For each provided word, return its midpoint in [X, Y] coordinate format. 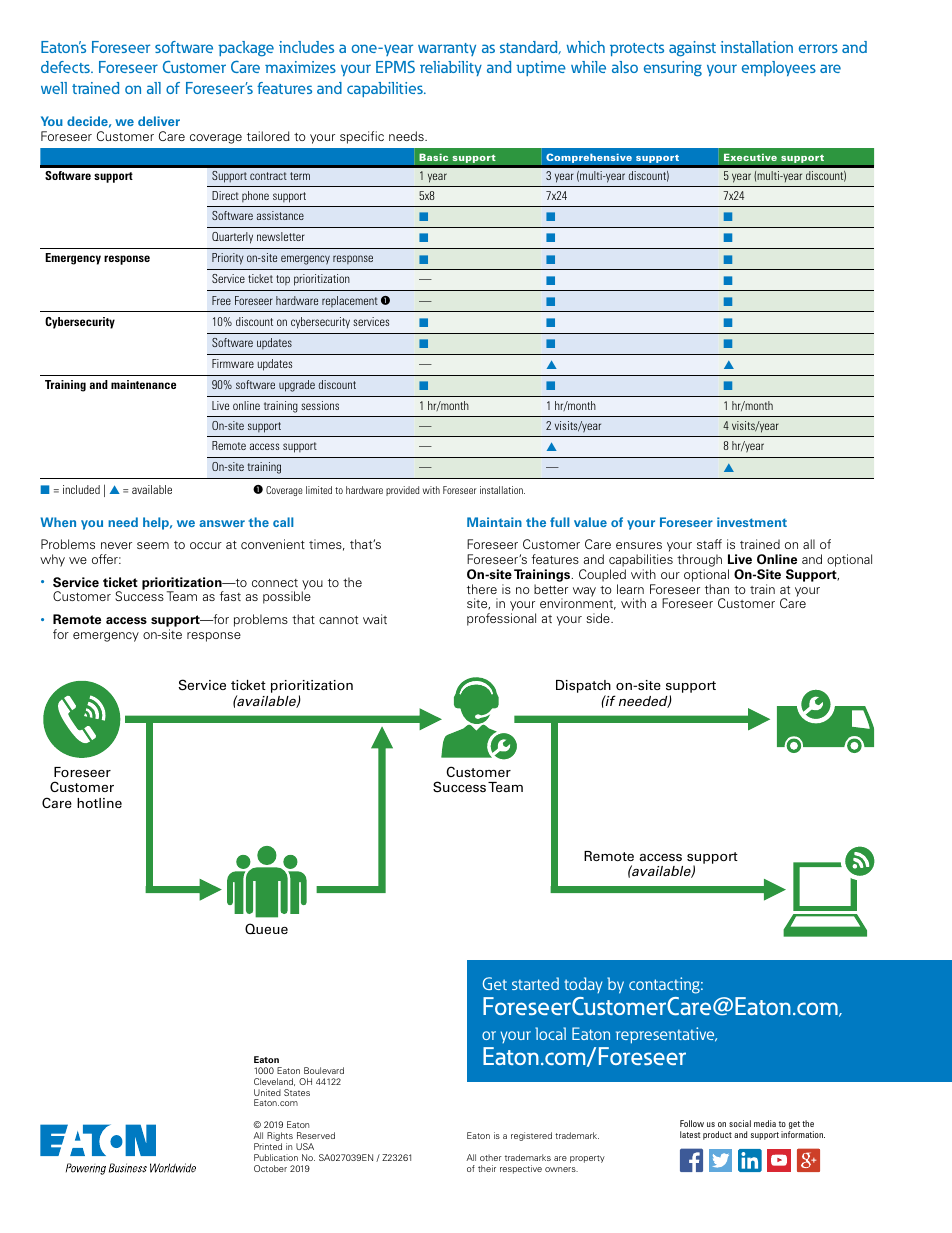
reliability [451, 68]
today [583, 985]
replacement [350, 301]
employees [779, 68]
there [482, 589]
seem [153, 545]
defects [66, 67]
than [717, 589]
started [535, 983]
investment [752, 522]
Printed [268, 1146]
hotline [99, 803]
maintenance [143, 384]
